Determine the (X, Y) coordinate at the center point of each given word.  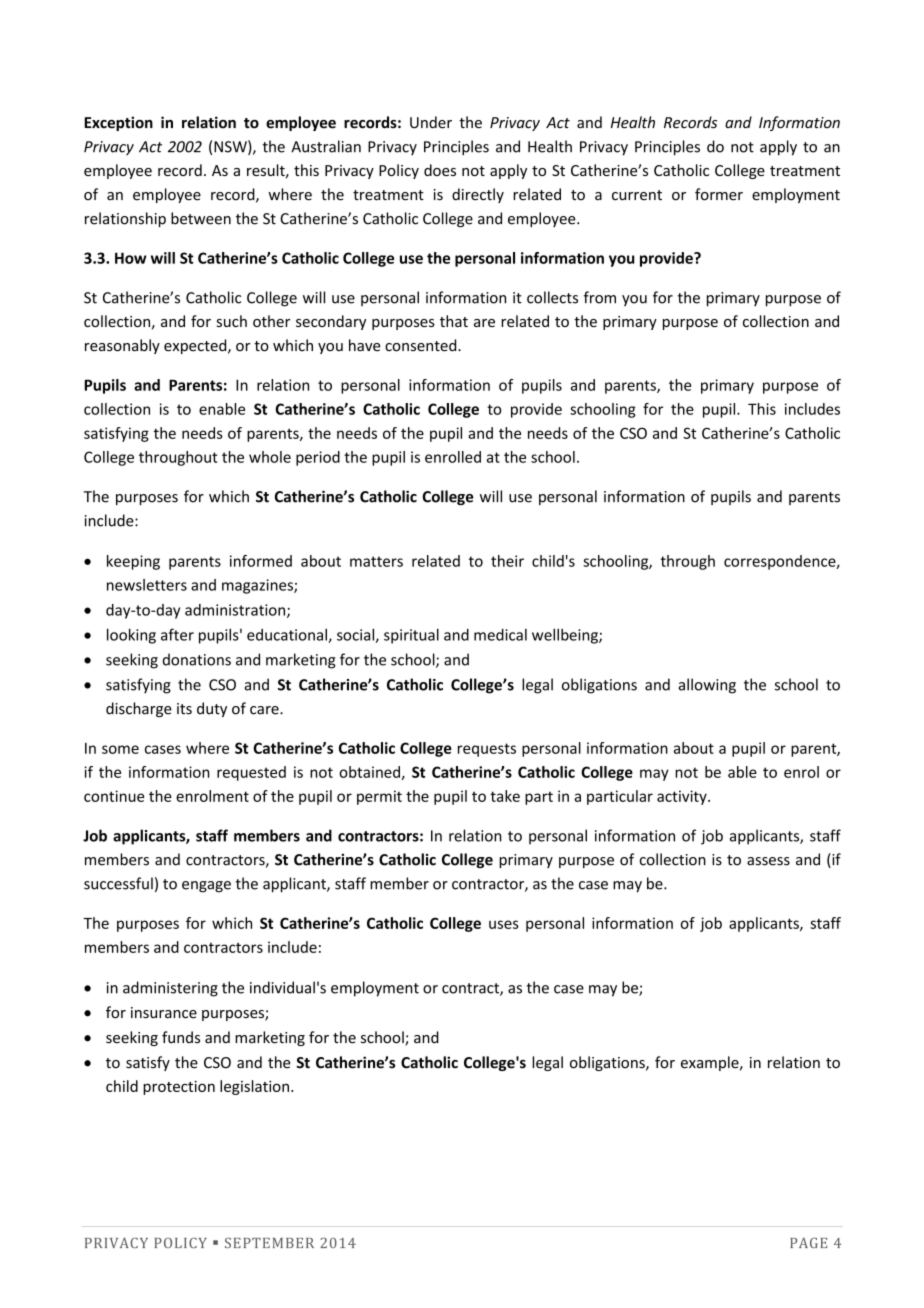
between (201, 218)
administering (170, 989)
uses (504, 924)
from (600, 297)
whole (270, 457)
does (440, 170)
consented (422, 345)
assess (768, 861)
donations (197, 659)
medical (500, 635)
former (719, 194)
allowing (707, 686)
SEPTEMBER (269, 1242)
